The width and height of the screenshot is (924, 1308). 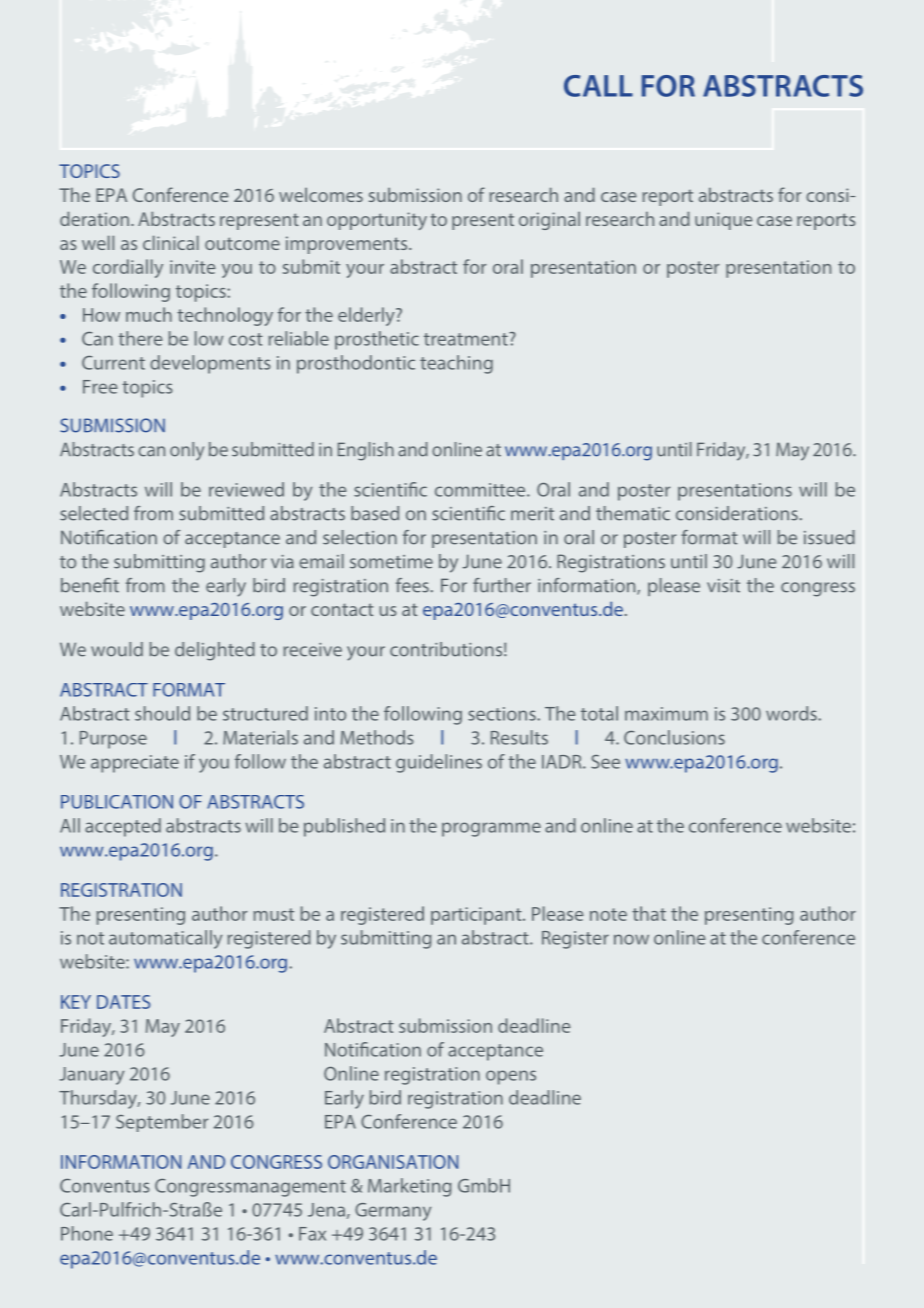 I want to click on Phone, so click(x=87, y=1233).
